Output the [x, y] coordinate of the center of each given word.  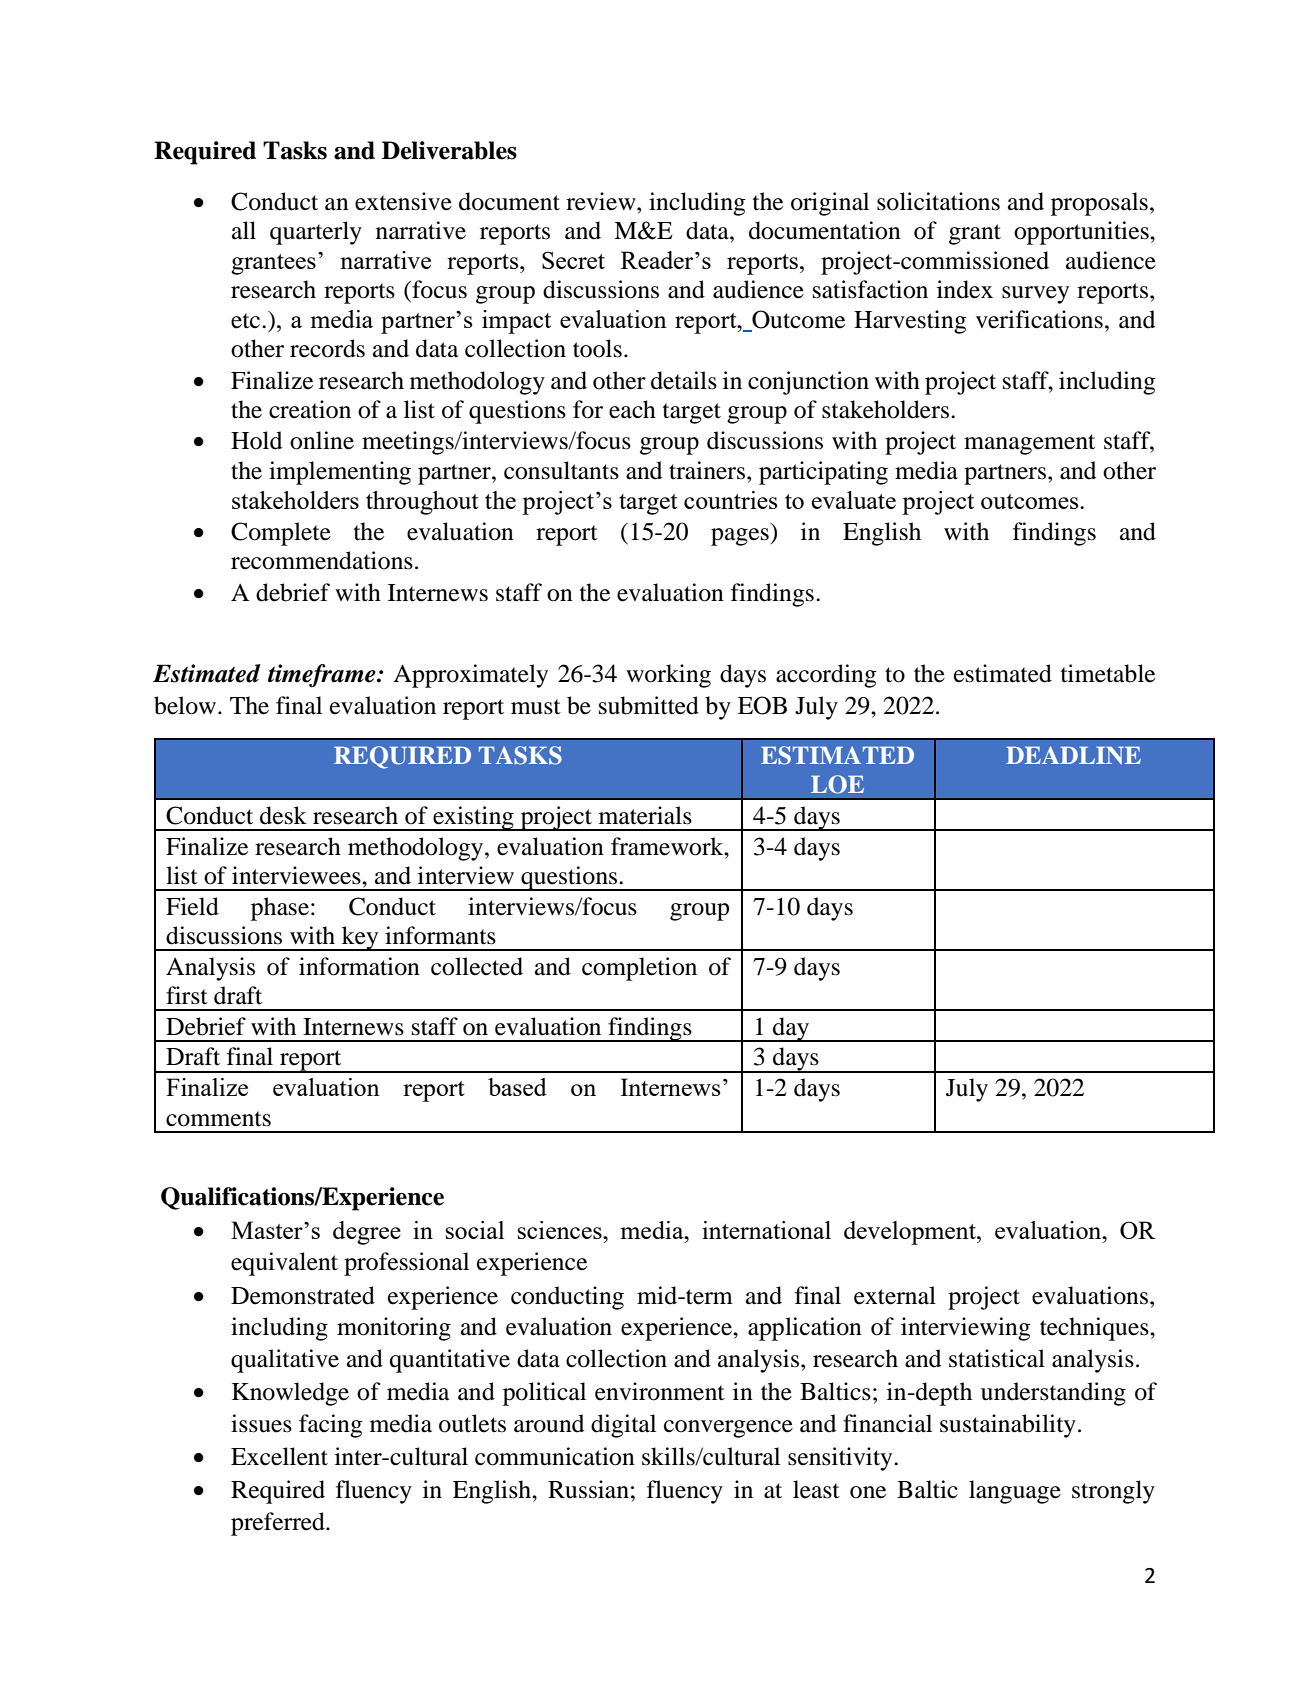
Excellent [279, 1456]
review [602, 201]
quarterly [316, 233]
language [1015, 1492]
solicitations [938, 201]
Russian [588, 1489]
